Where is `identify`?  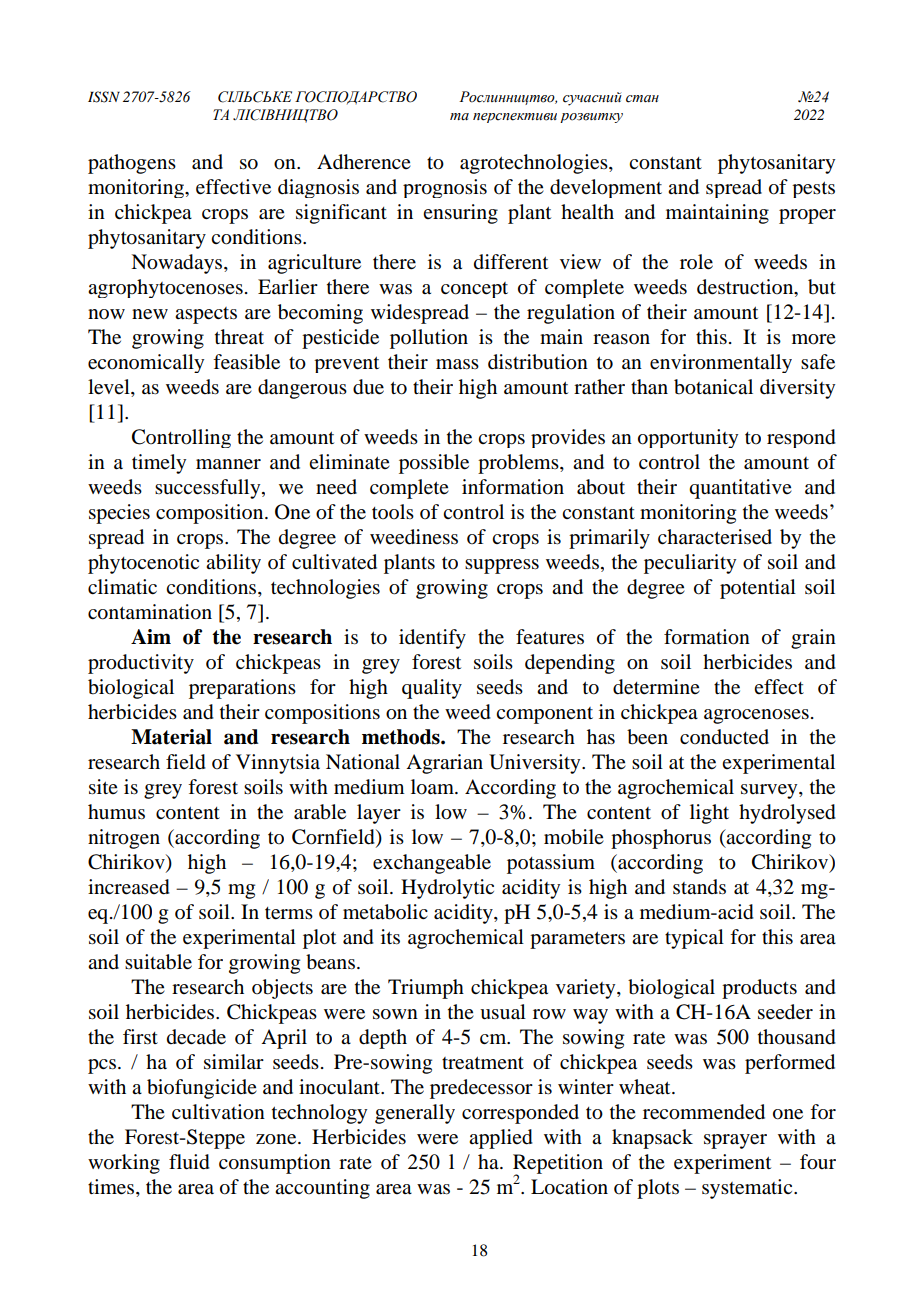 identify is located at coordinates (432, 639).
